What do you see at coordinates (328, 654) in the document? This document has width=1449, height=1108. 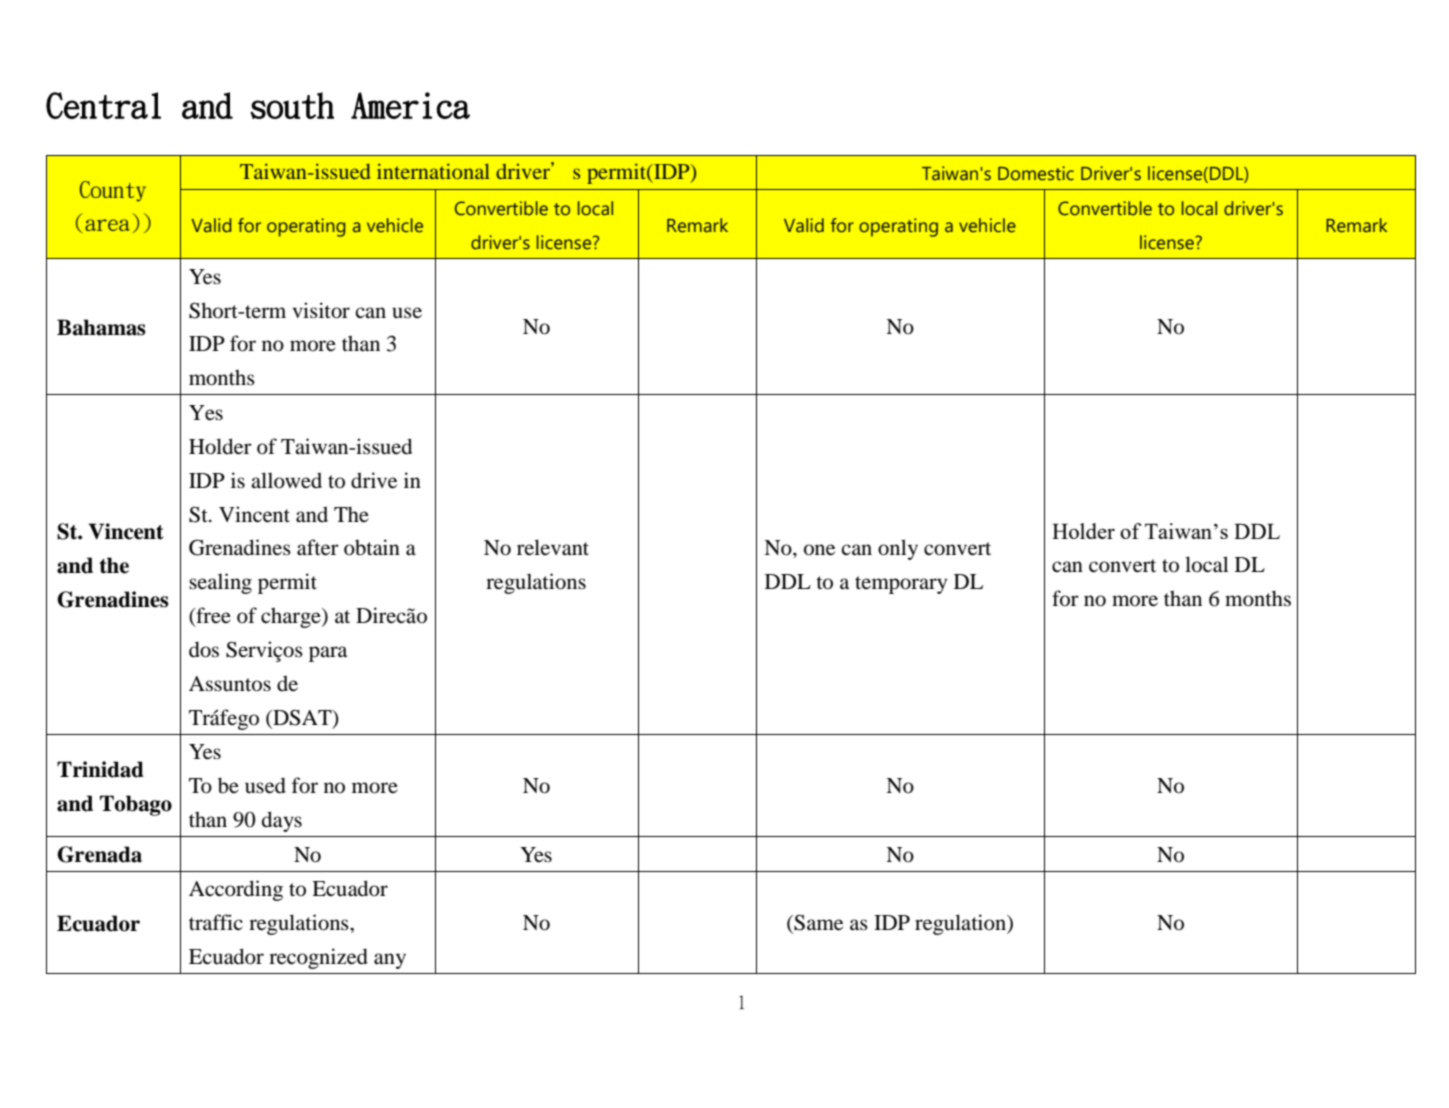 I see `para` at bounding box center [328, 654].
